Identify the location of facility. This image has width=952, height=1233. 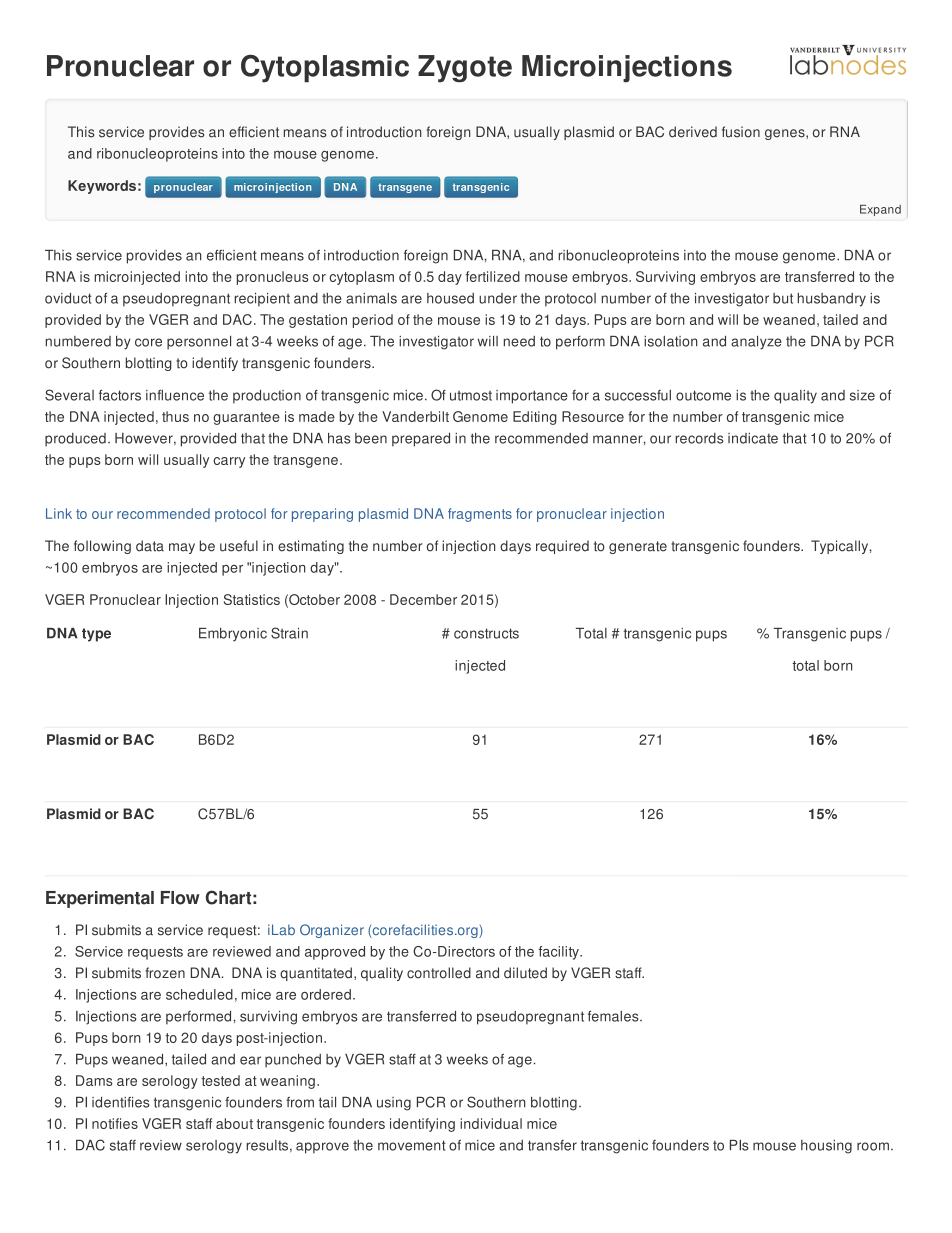
(560, 953).
